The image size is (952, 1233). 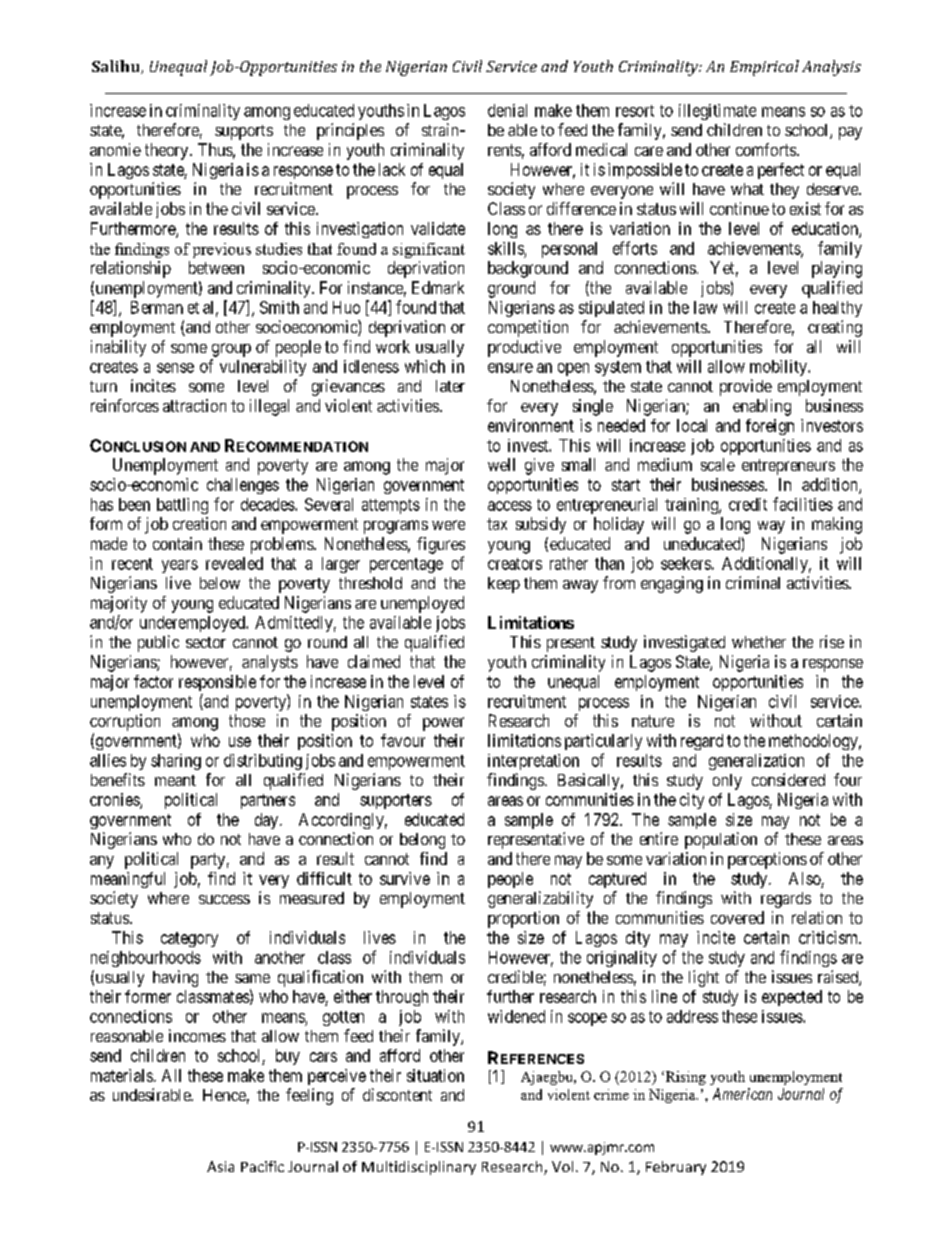 What do you see at coordinates (419, 1168) in the screenshot?
I see `Multidisciplinary` at bounding box center [419, 1168].
